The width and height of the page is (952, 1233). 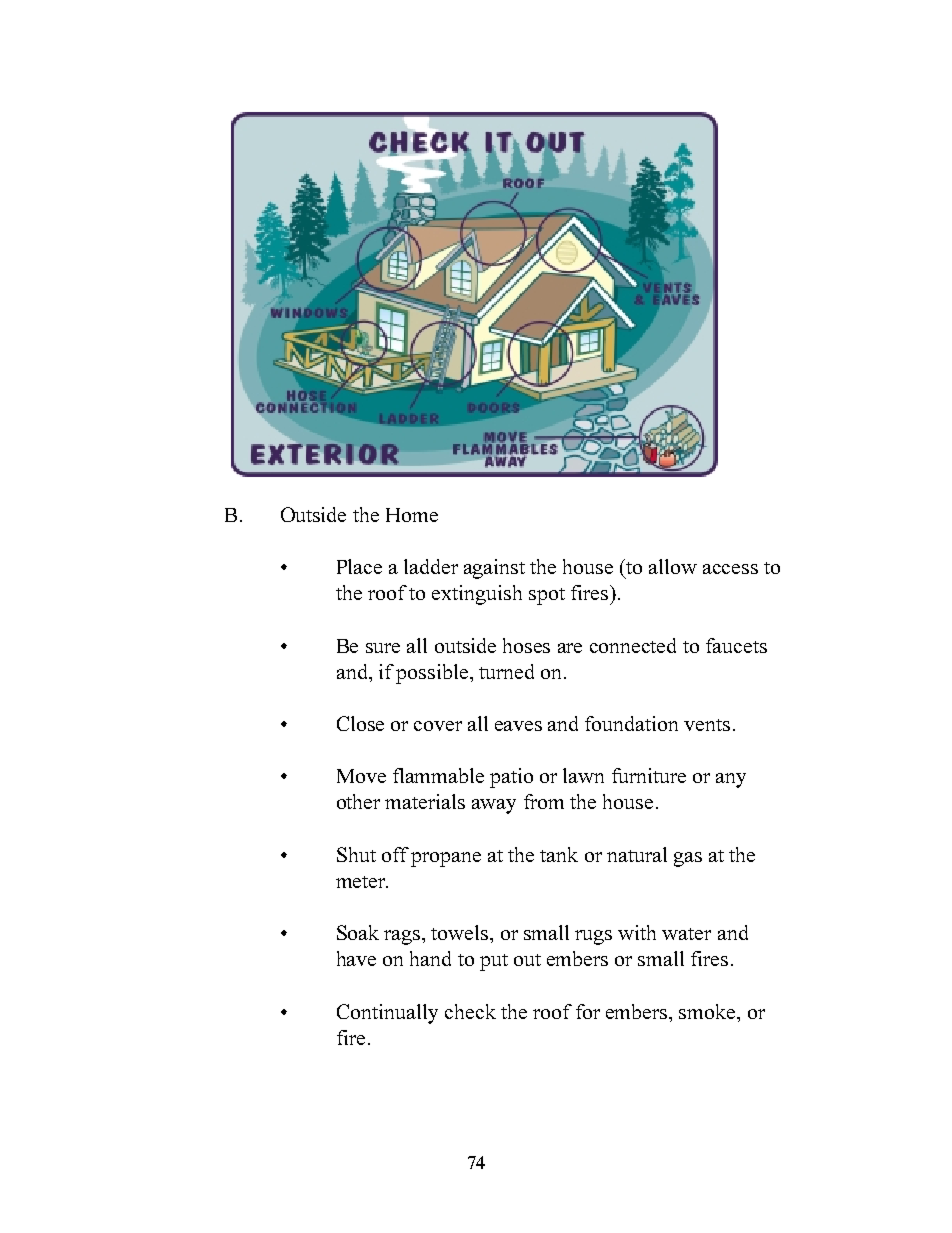 I want to click on any, so click(x=731, y=780).
